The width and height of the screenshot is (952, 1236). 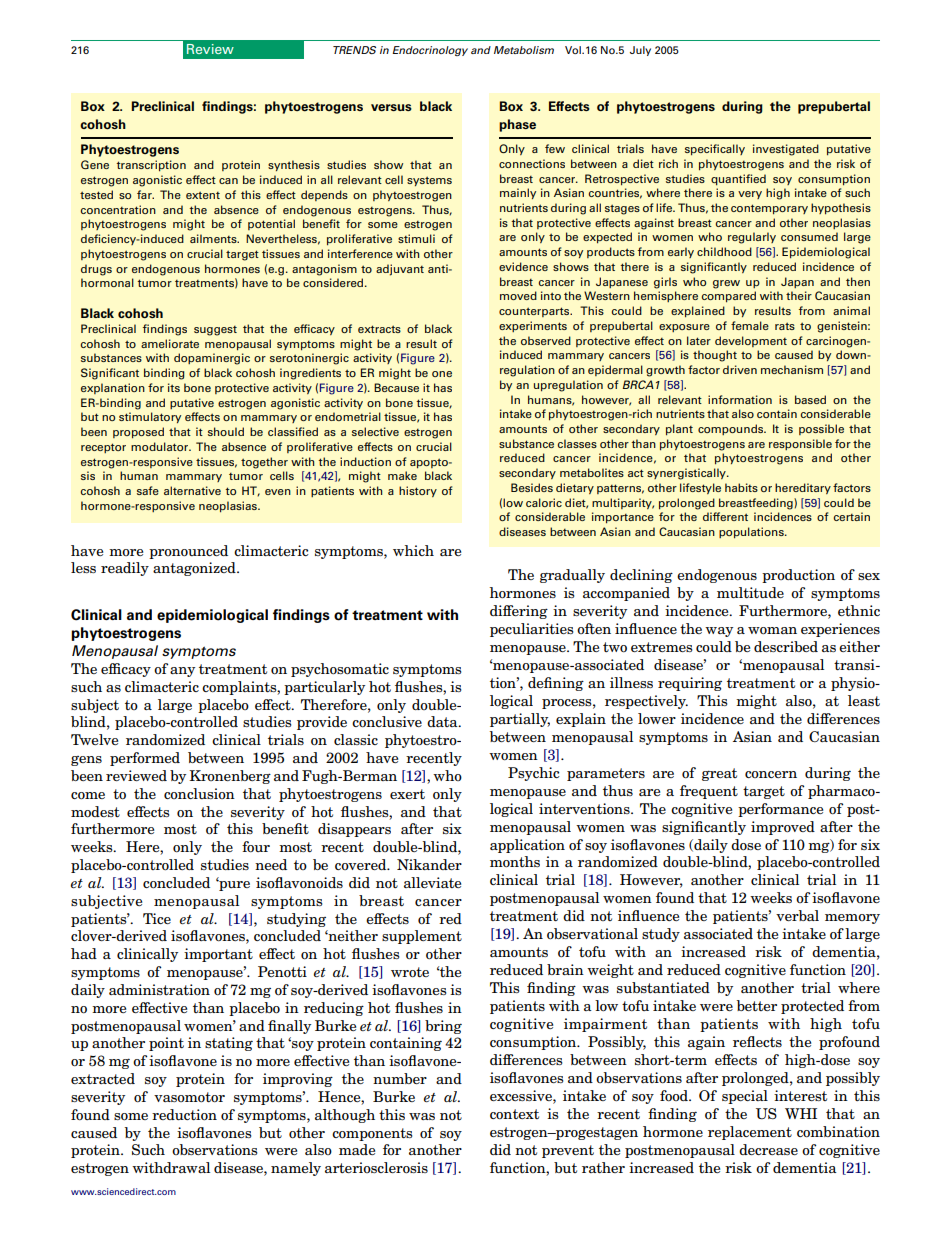 I want to click on modulator, so click(x=161, y=446).
